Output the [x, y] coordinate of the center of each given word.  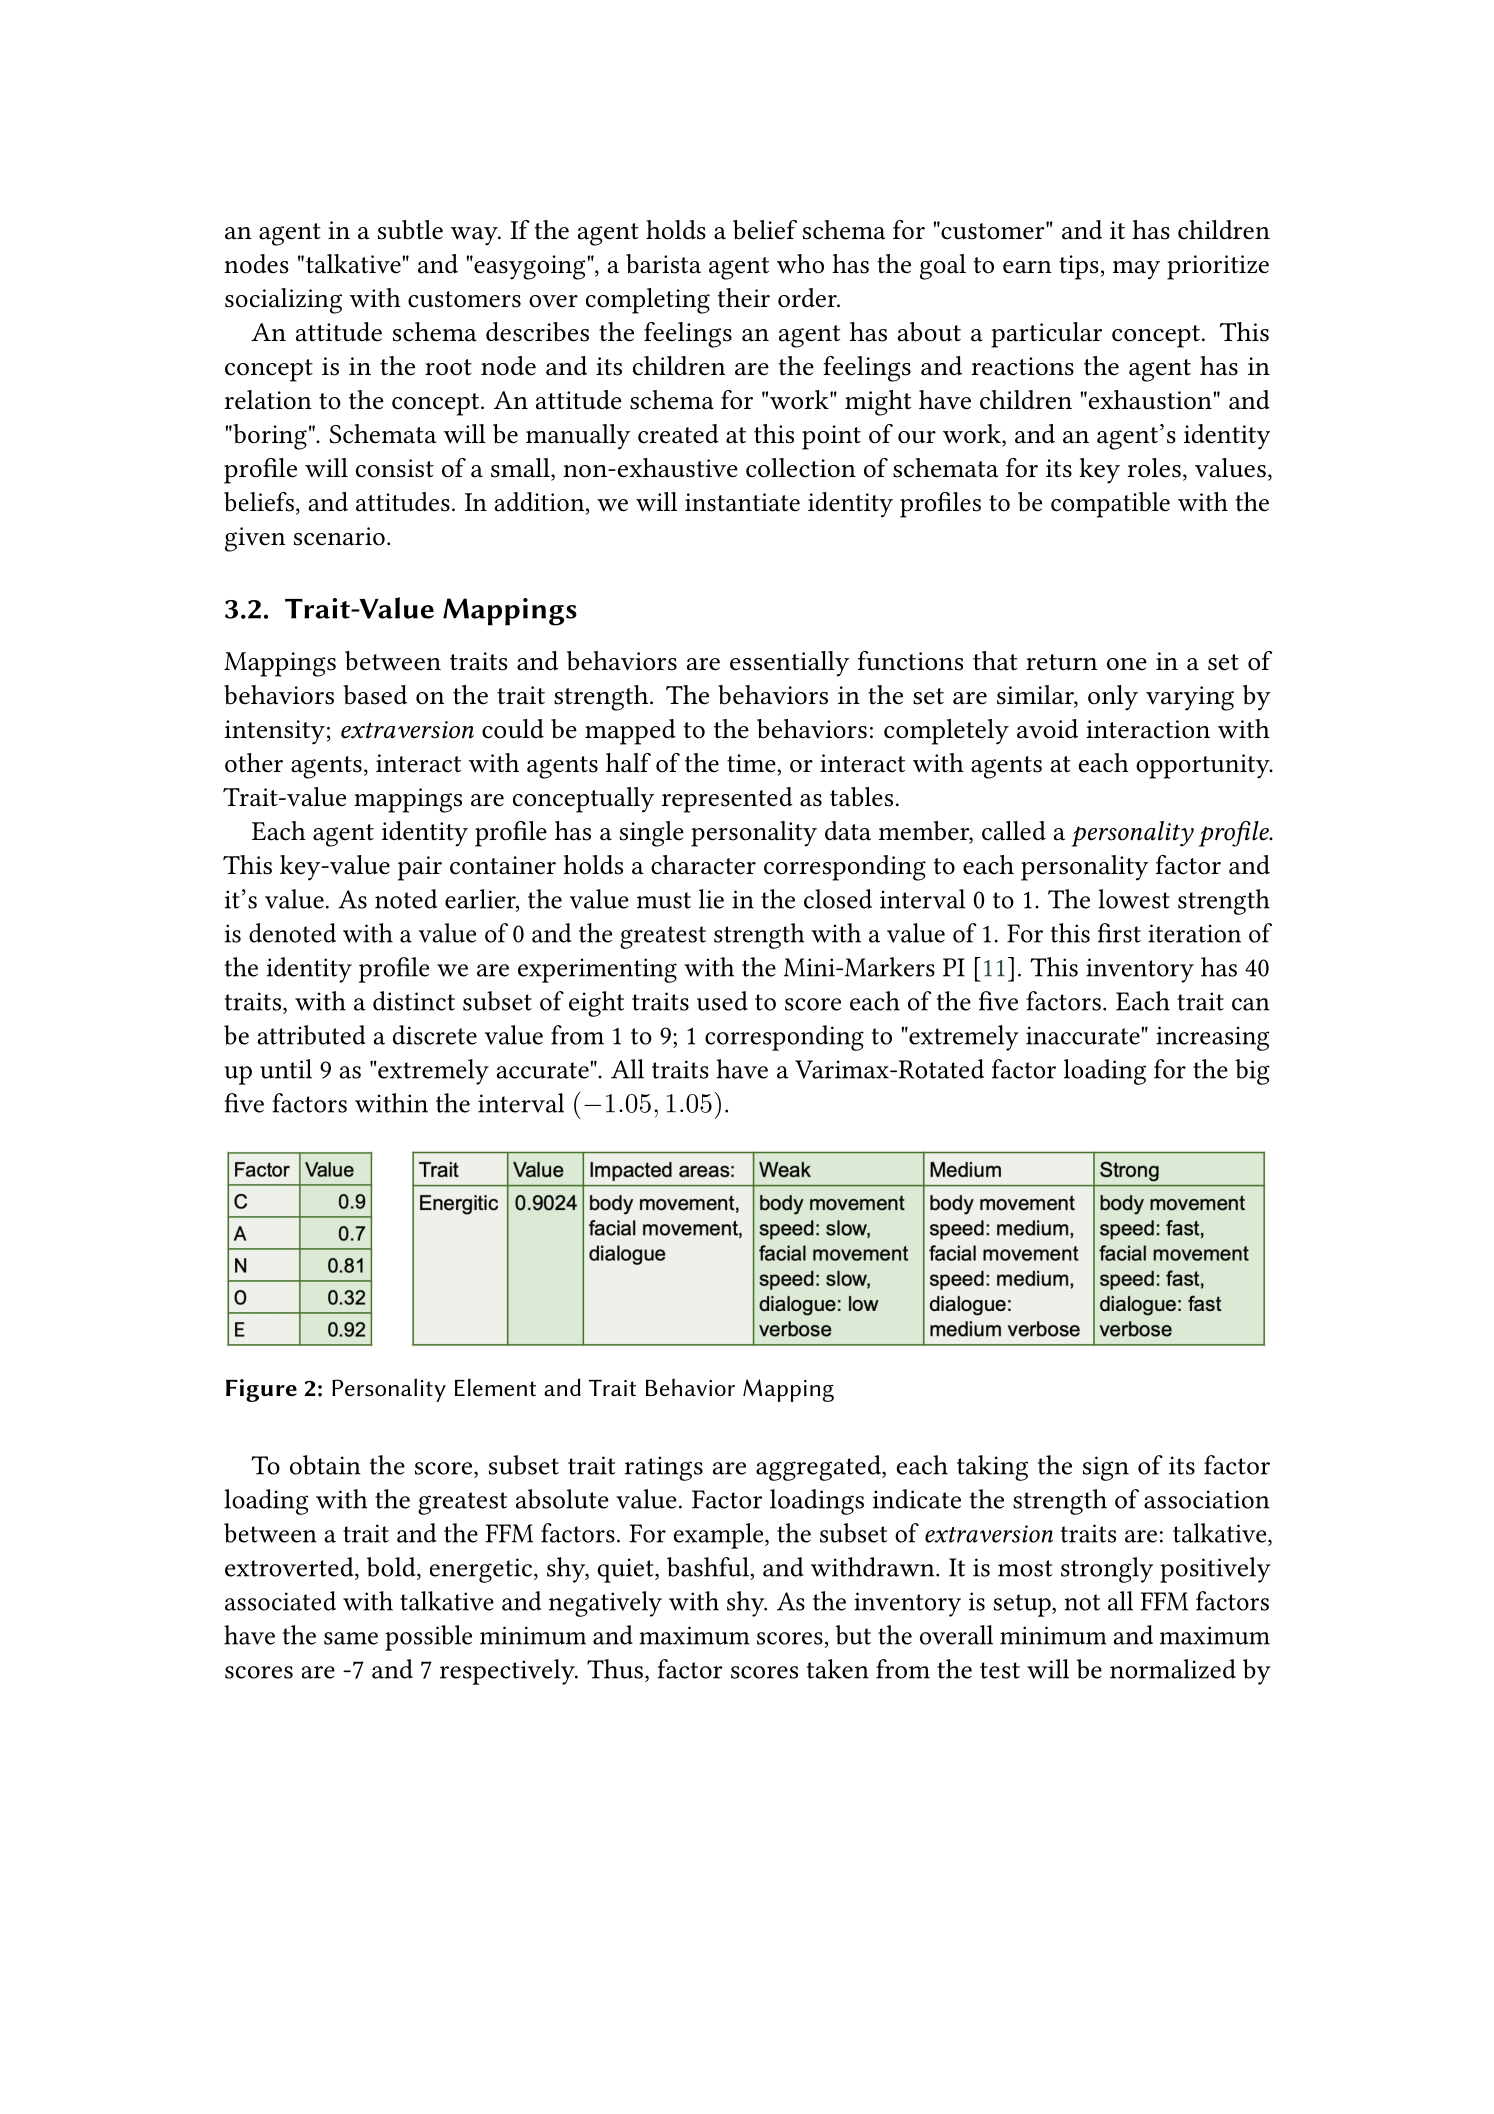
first [1119, 933]
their [744, 298]
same [351, 1638]
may [1136, 270]
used [722, 1001]
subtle [410, 230]
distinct [414, 1001]
